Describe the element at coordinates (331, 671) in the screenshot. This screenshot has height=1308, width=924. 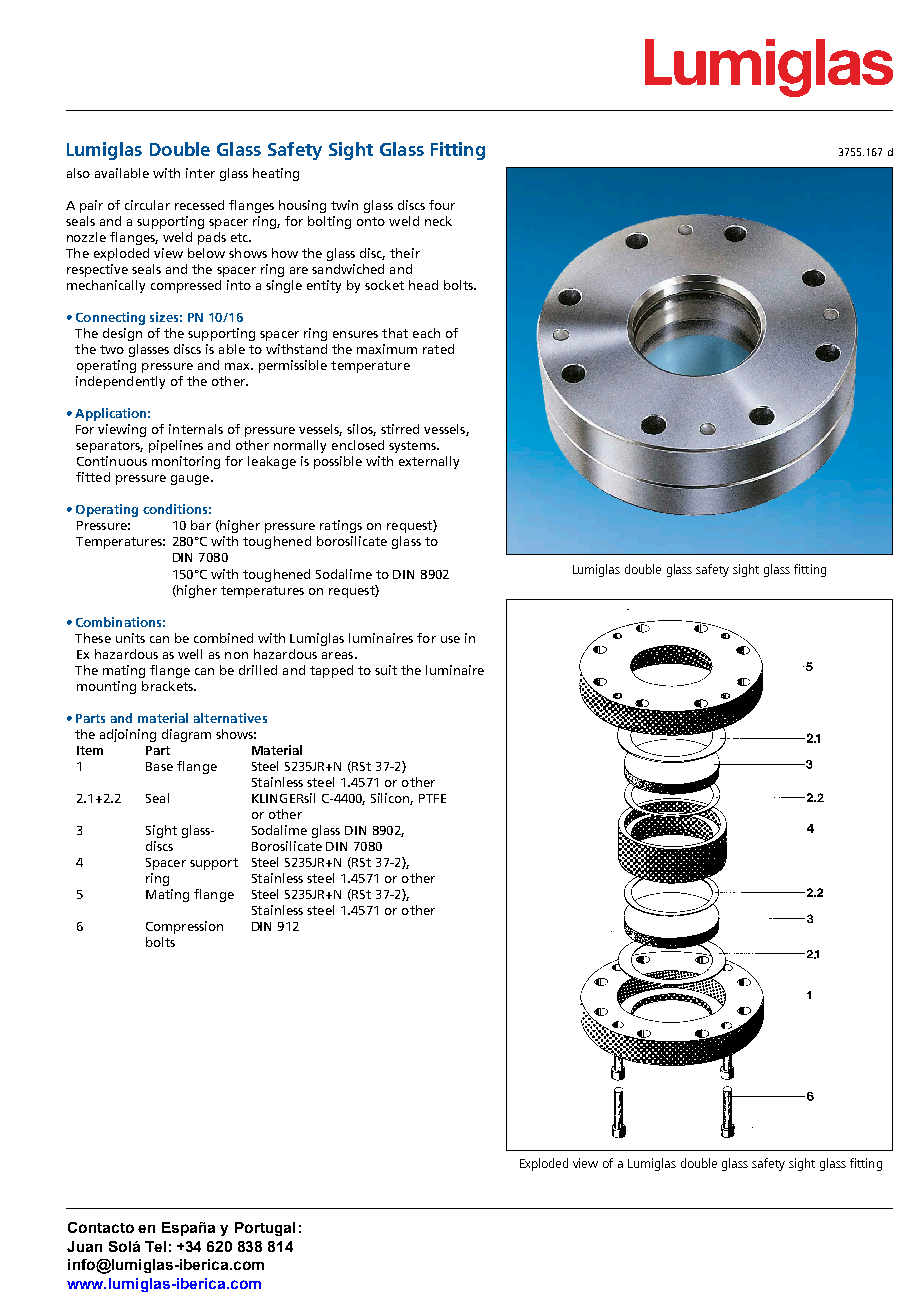
I see `tapped` at that location.
